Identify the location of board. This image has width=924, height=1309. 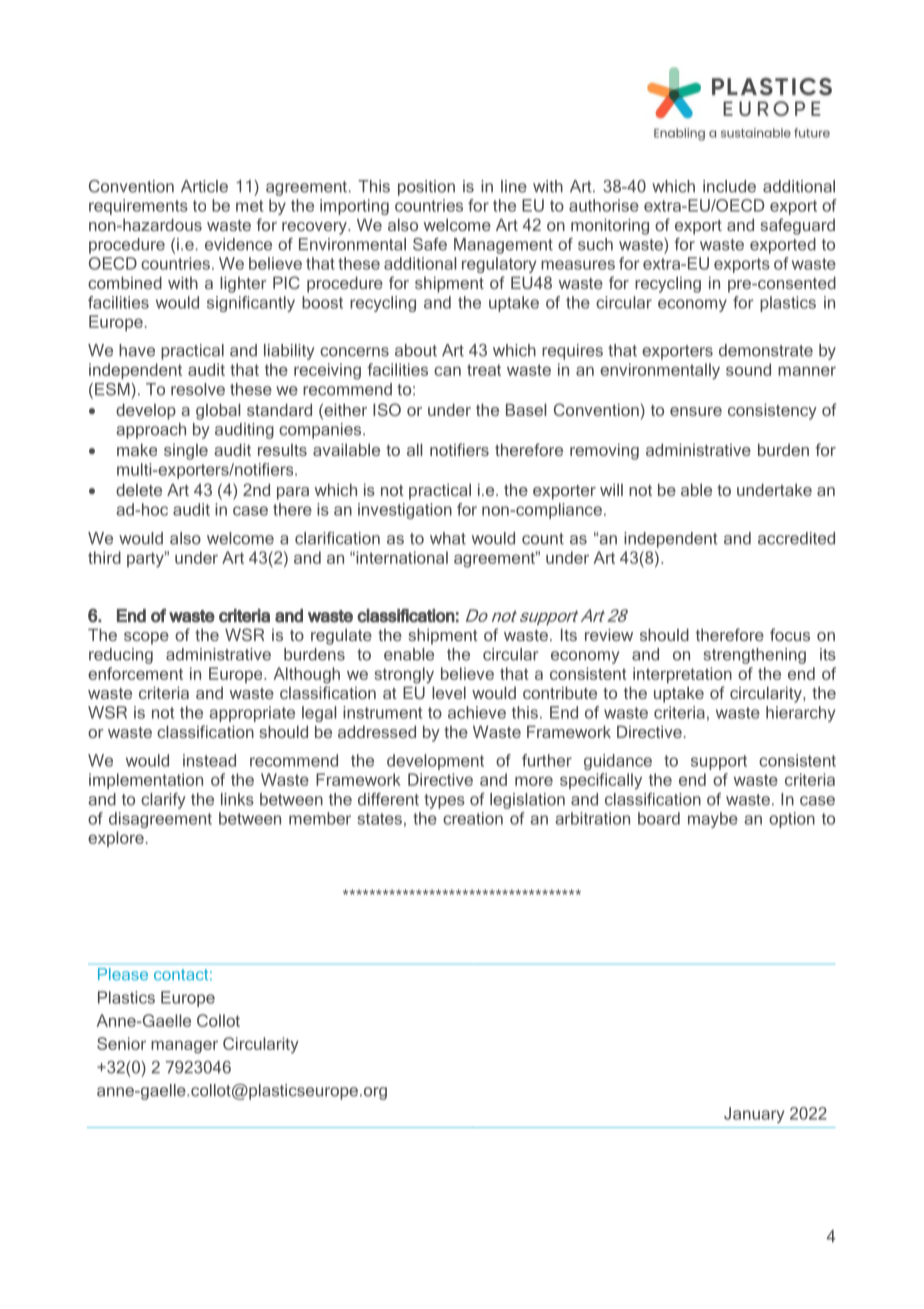
(659, 818).
